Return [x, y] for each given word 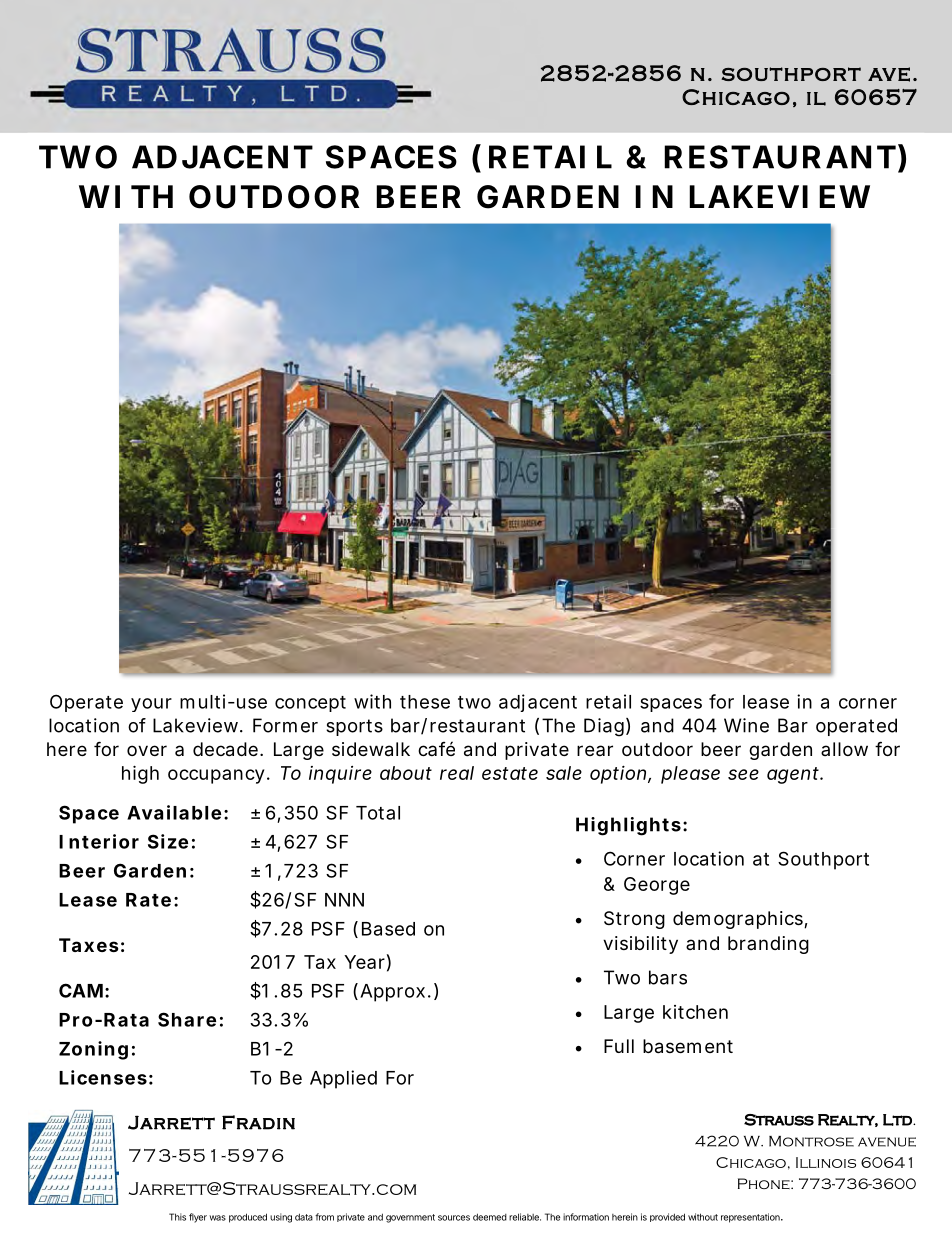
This [177, 1217]
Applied [343, 1079]
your [151, 705]
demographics [739, 920]
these [425, 702]
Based [388, 929]
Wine [746, 725]
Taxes [89, 945]
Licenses [103, 1077]
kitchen [695, 1012]
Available [174, 812]
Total [378, 813]
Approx [392, 993]
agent [794, 775]
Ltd [898, 1120]
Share [187, 1019]
